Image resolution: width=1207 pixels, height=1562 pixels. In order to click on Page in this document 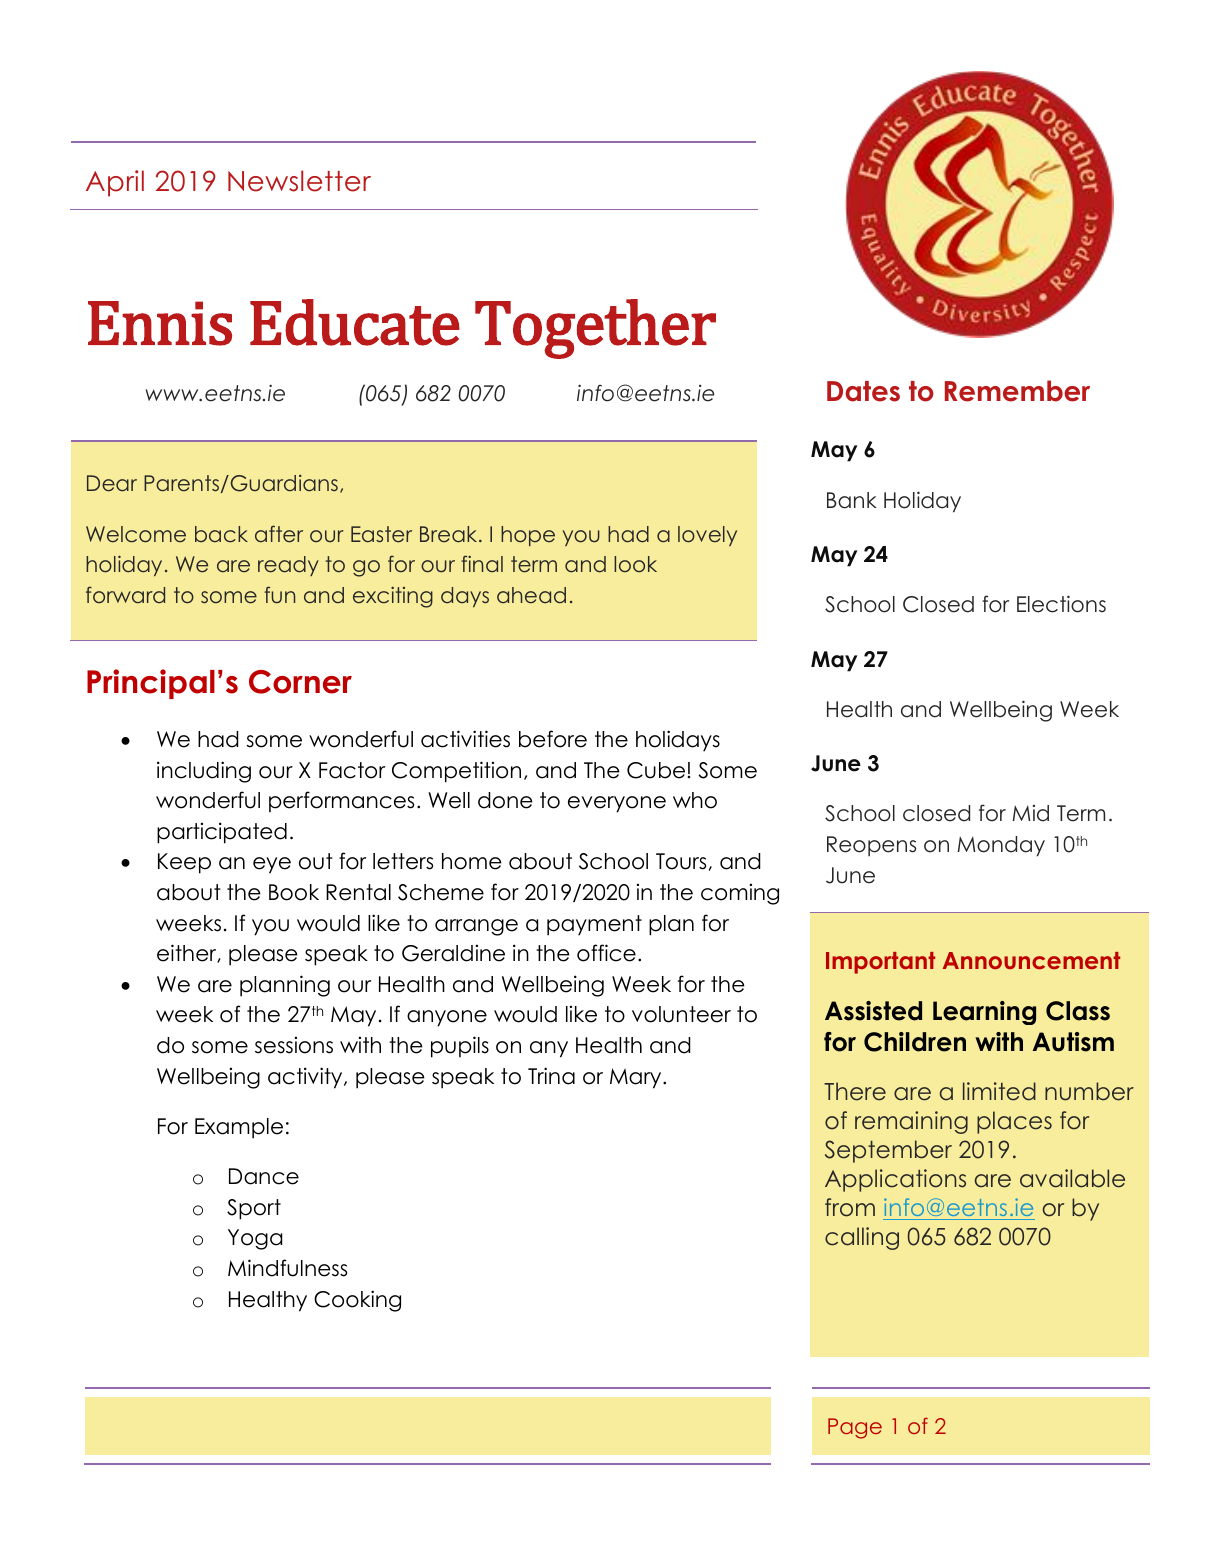, I will do `click(855, 1428)`.
